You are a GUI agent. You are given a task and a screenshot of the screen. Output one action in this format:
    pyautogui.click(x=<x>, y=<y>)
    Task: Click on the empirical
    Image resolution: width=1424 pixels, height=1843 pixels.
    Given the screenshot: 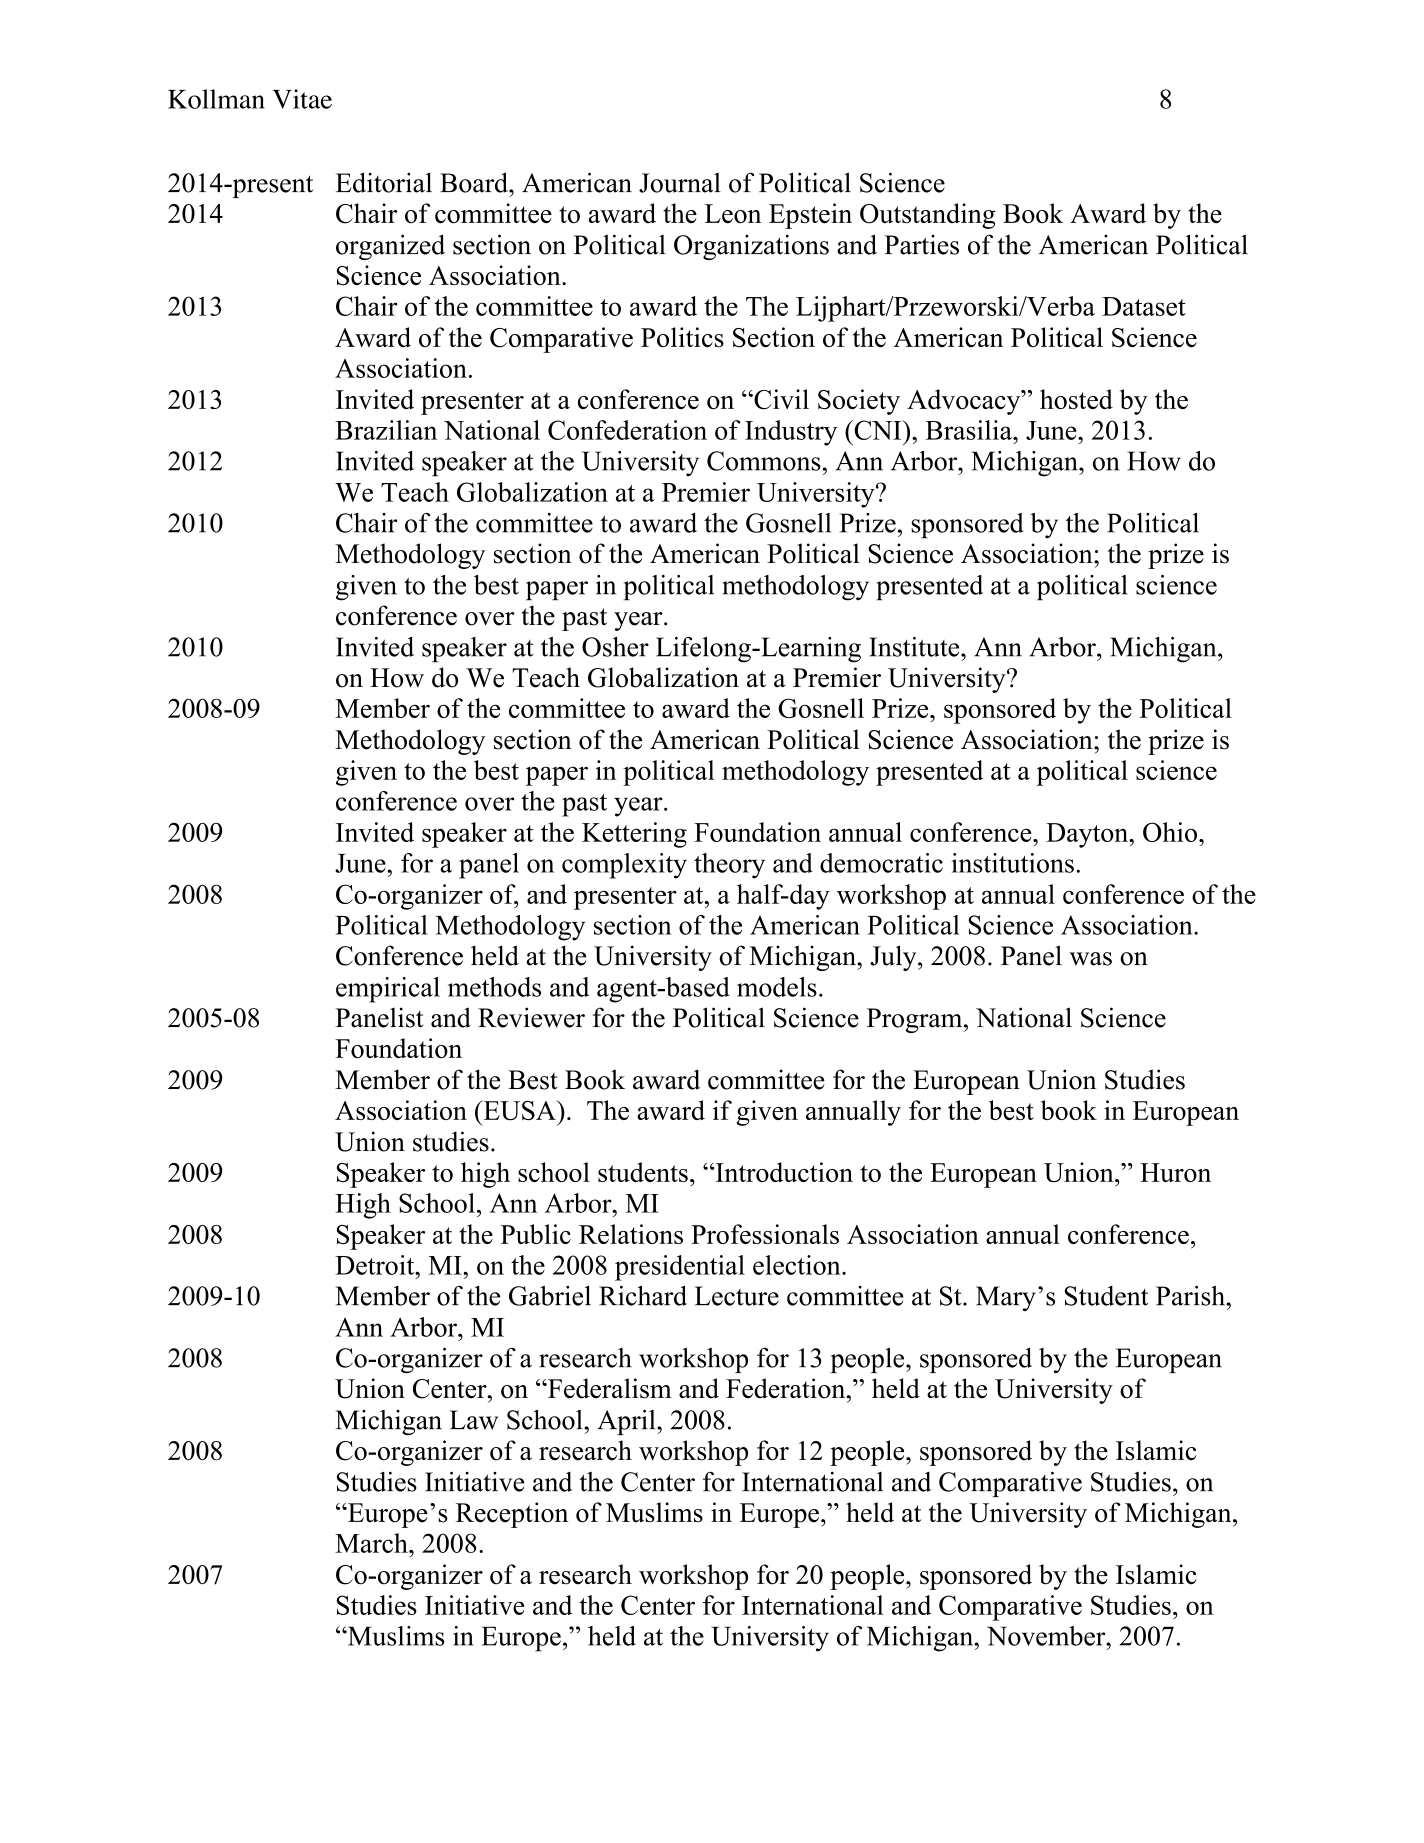 What is the action you would take?
    pyautogui.click(x=388, y=990)
